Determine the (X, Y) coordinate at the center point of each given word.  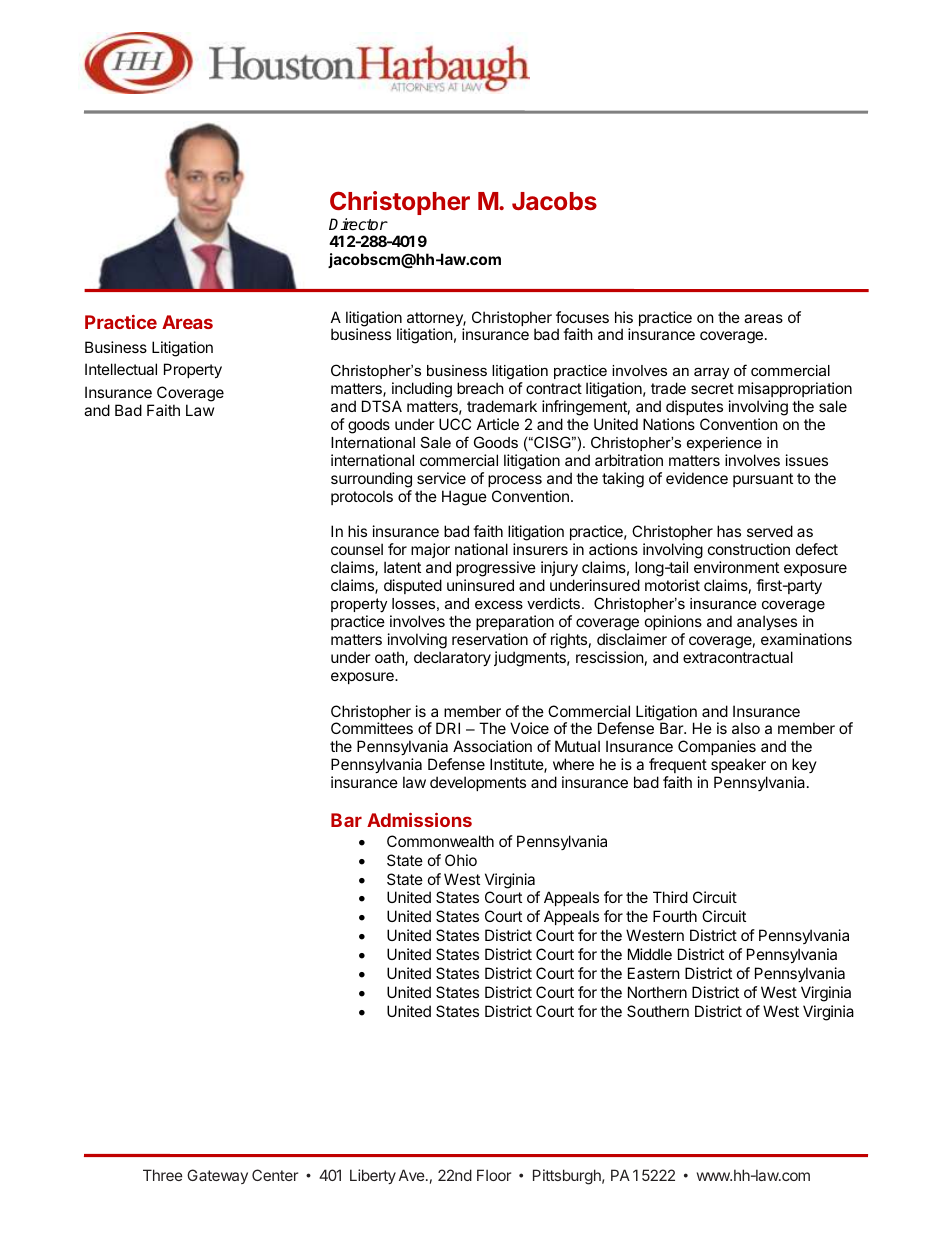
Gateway (217, 1176)
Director (358, 224)
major (431, 552)
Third (670, 897)
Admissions (419, 820)
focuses (582, 317)
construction (749, 549)
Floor (494, 1175)
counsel (357, 549)
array (711, 373)
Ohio (461, 860)
